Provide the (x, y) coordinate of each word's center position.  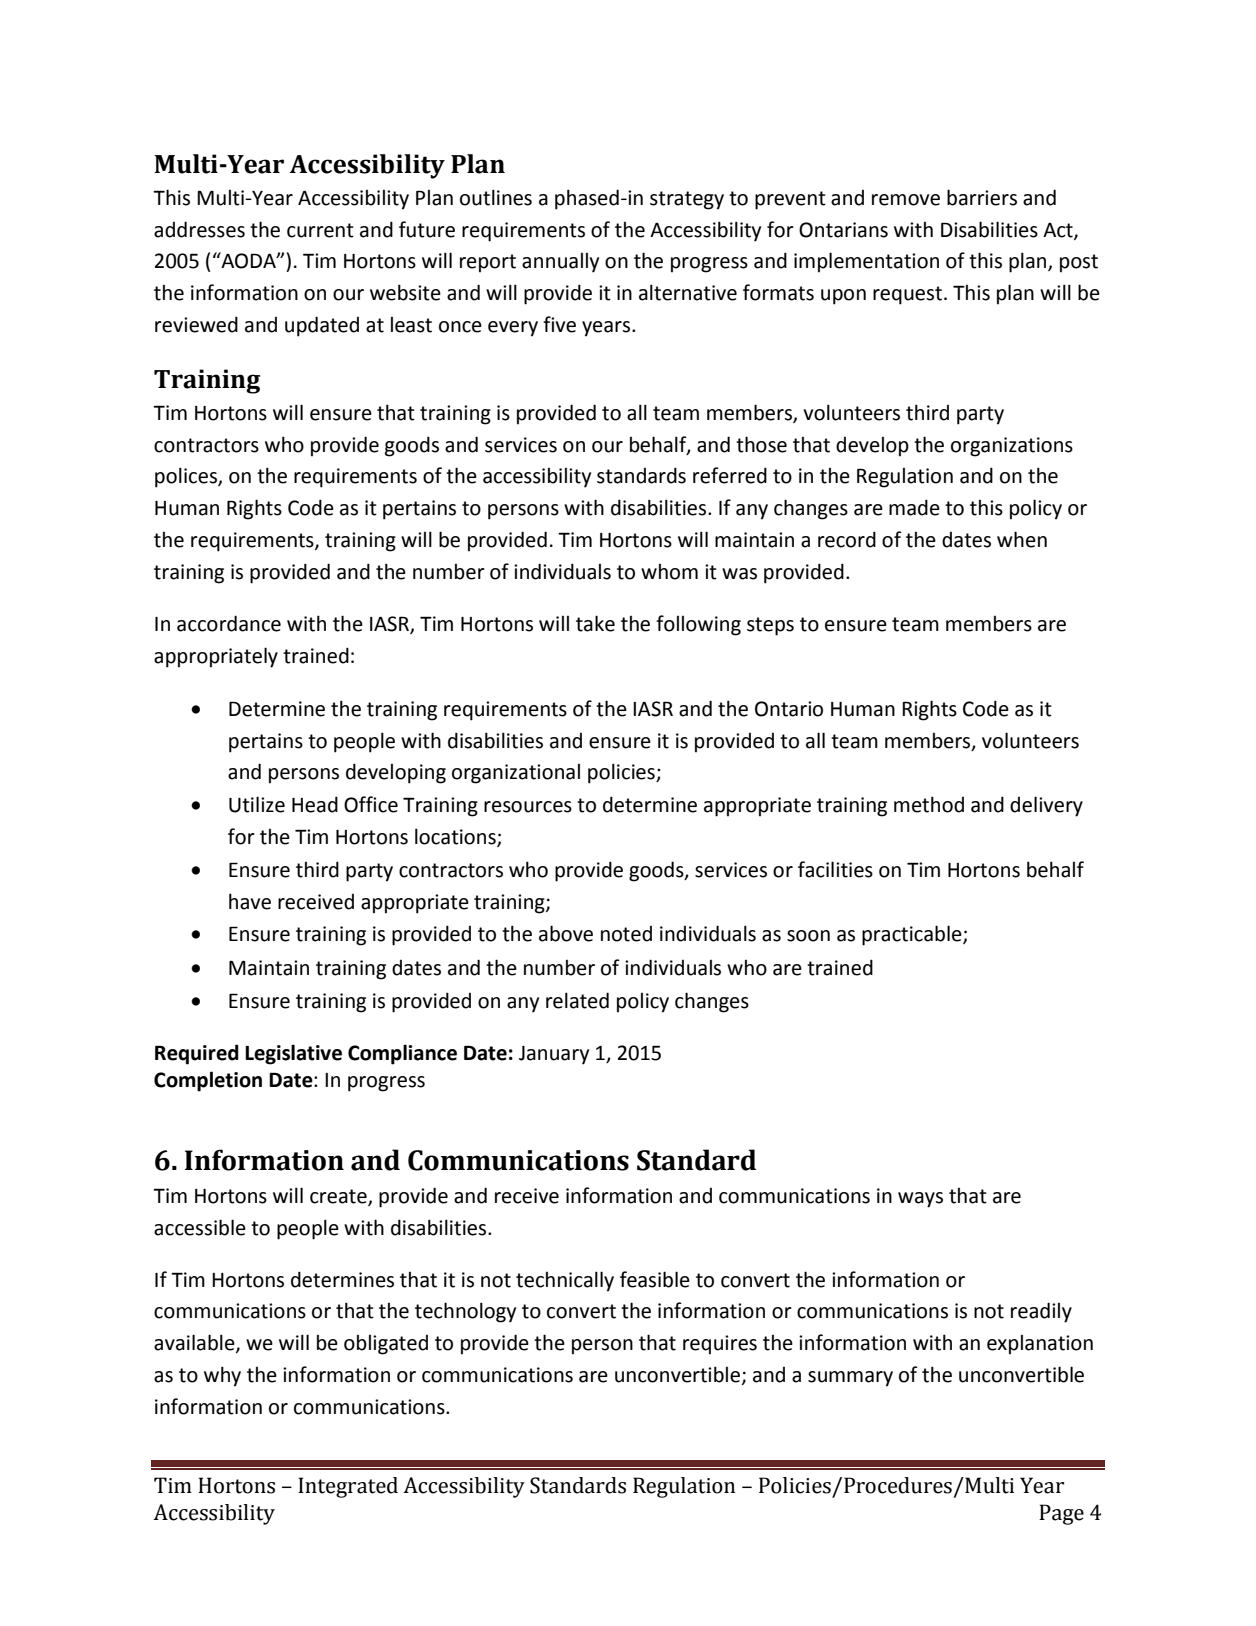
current (320, 230)
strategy (687, 200)
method (929, 804)
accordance (229, 623)
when (1022, 539)
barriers (982, 197)
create (339, 1197)
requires (720, 1345)
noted (626, 934)
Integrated (348, 1487)
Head (315, 804)
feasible (655, 1279)
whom (669, 572)
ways (920, 1200)
